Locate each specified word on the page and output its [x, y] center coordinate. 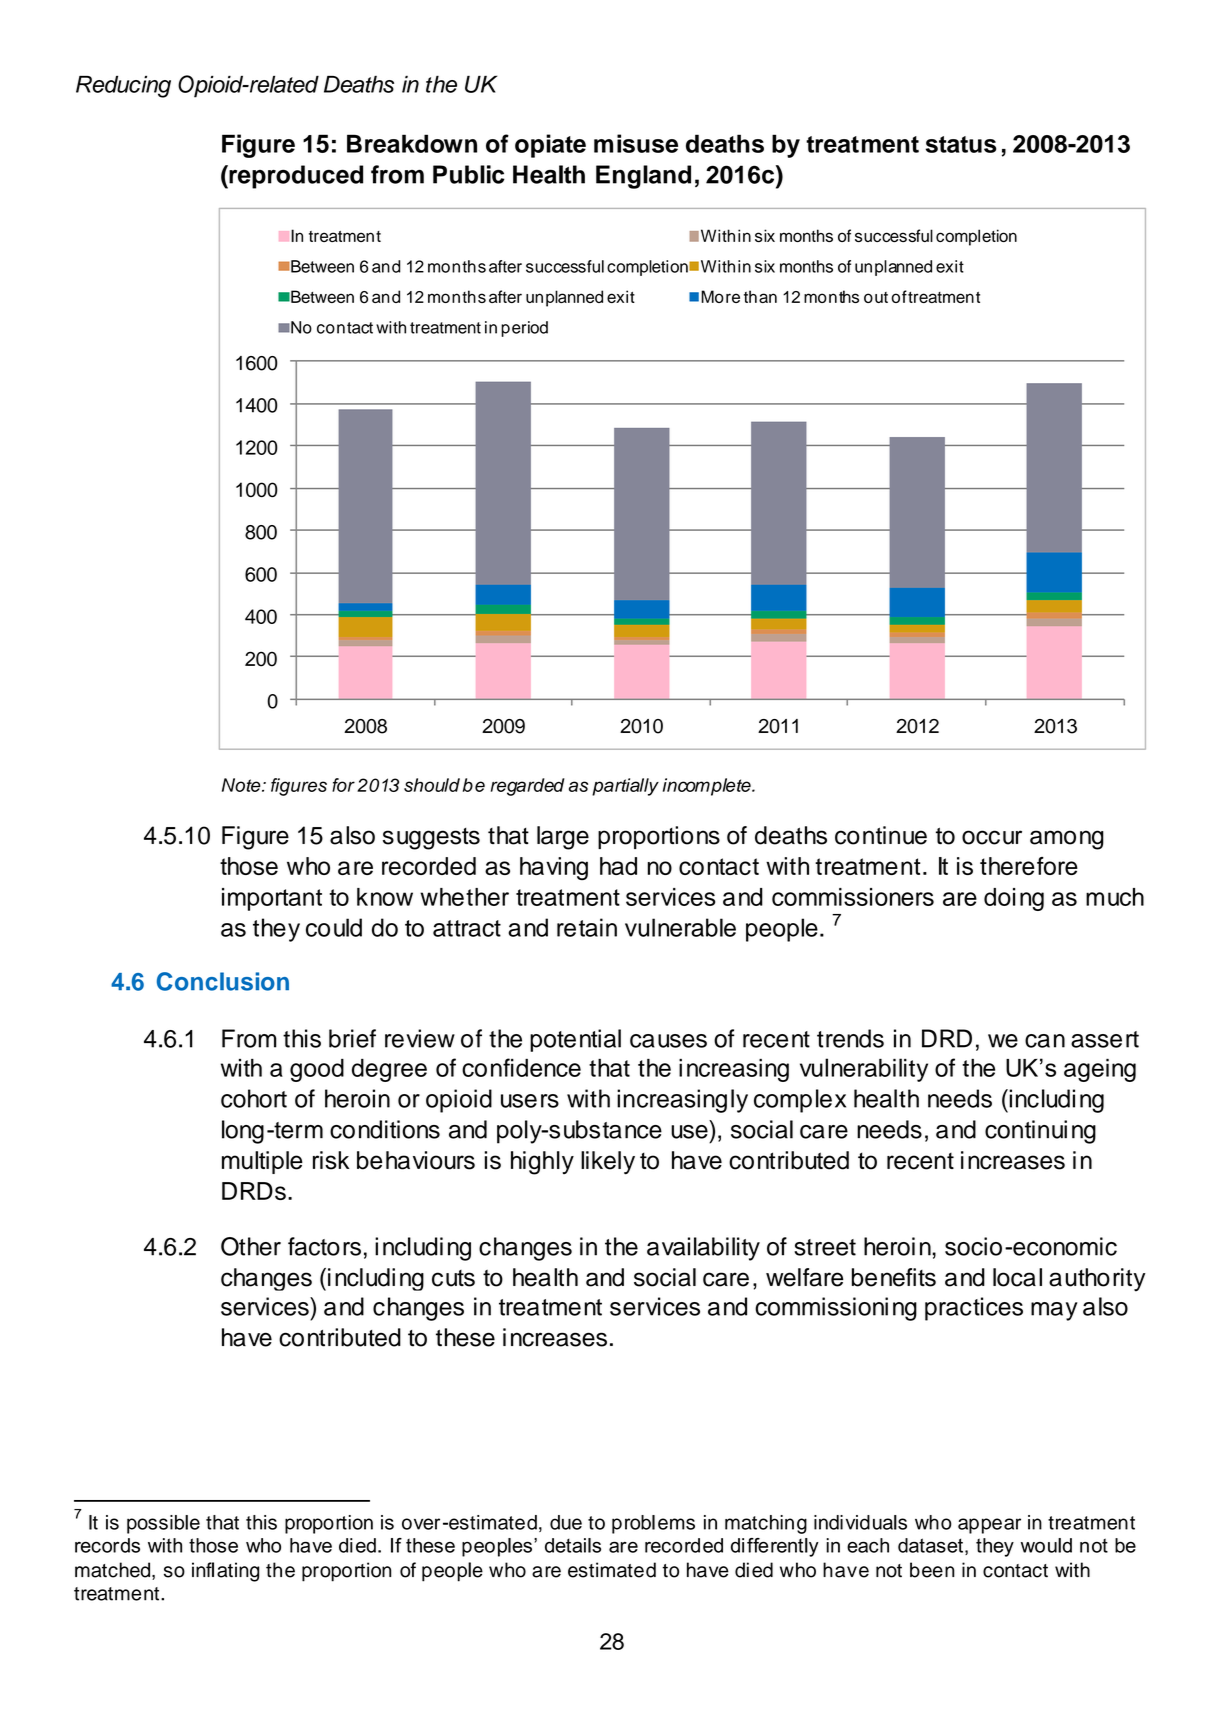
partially [625, 787]
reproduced [295, 177]
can [1045, 1041]
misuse [636, 143]
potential [575, 1040]
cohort [254, 1098]
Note [242, 785]
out [876, 297]
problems [653, 1524]
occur [992, 837]
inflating [225, 1572]
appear [989, 1526]
